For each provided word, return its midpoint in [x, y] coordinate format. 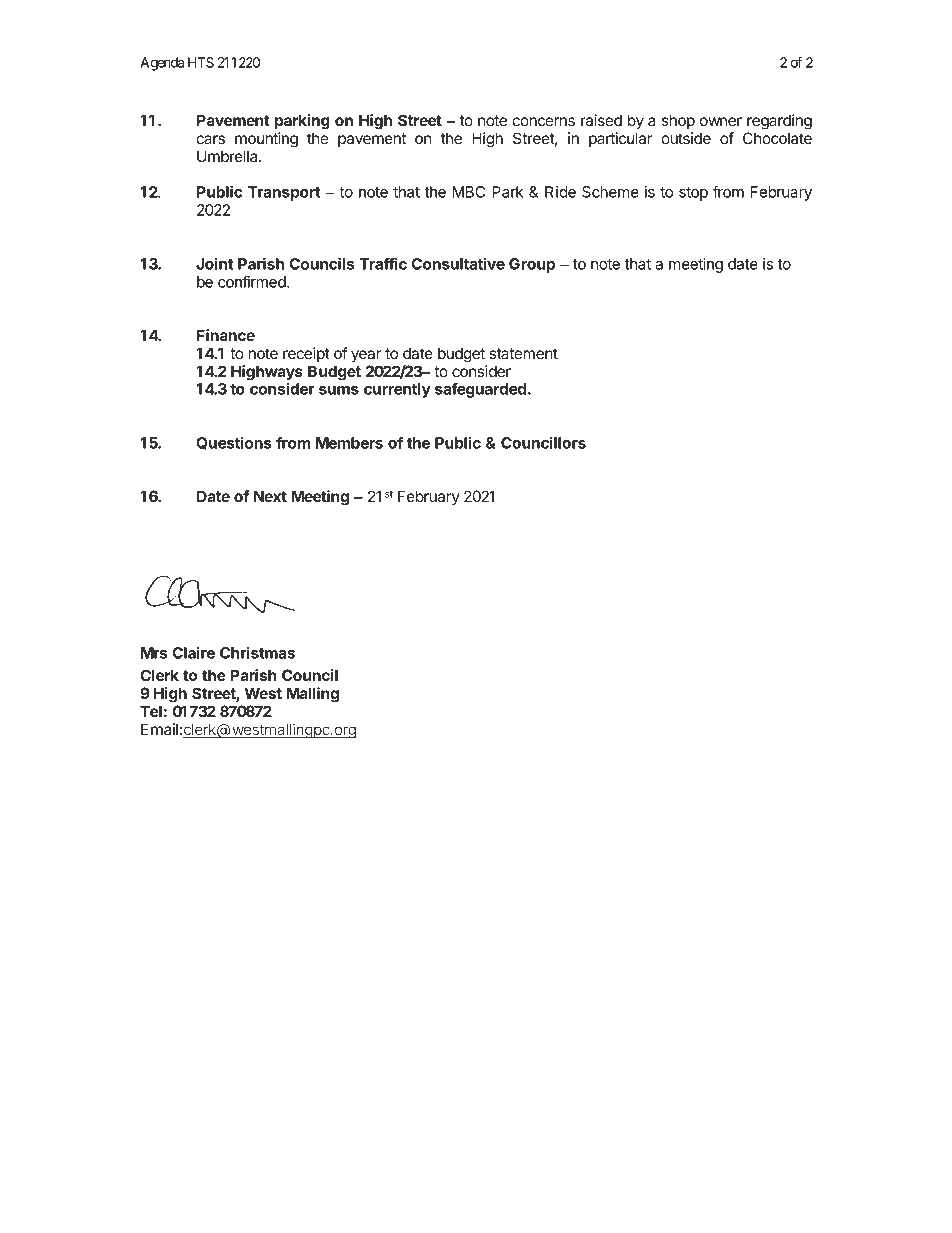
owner [721, 121]
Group [532, 265]
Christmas [257, 652]
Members [349, 443]
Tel [151, 711]
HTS [201, 62]
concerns [544, 121]
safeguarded [480, 390]
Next [270, 496]
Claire [194, 652]
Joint [214, 263]
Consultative [458, 263]
